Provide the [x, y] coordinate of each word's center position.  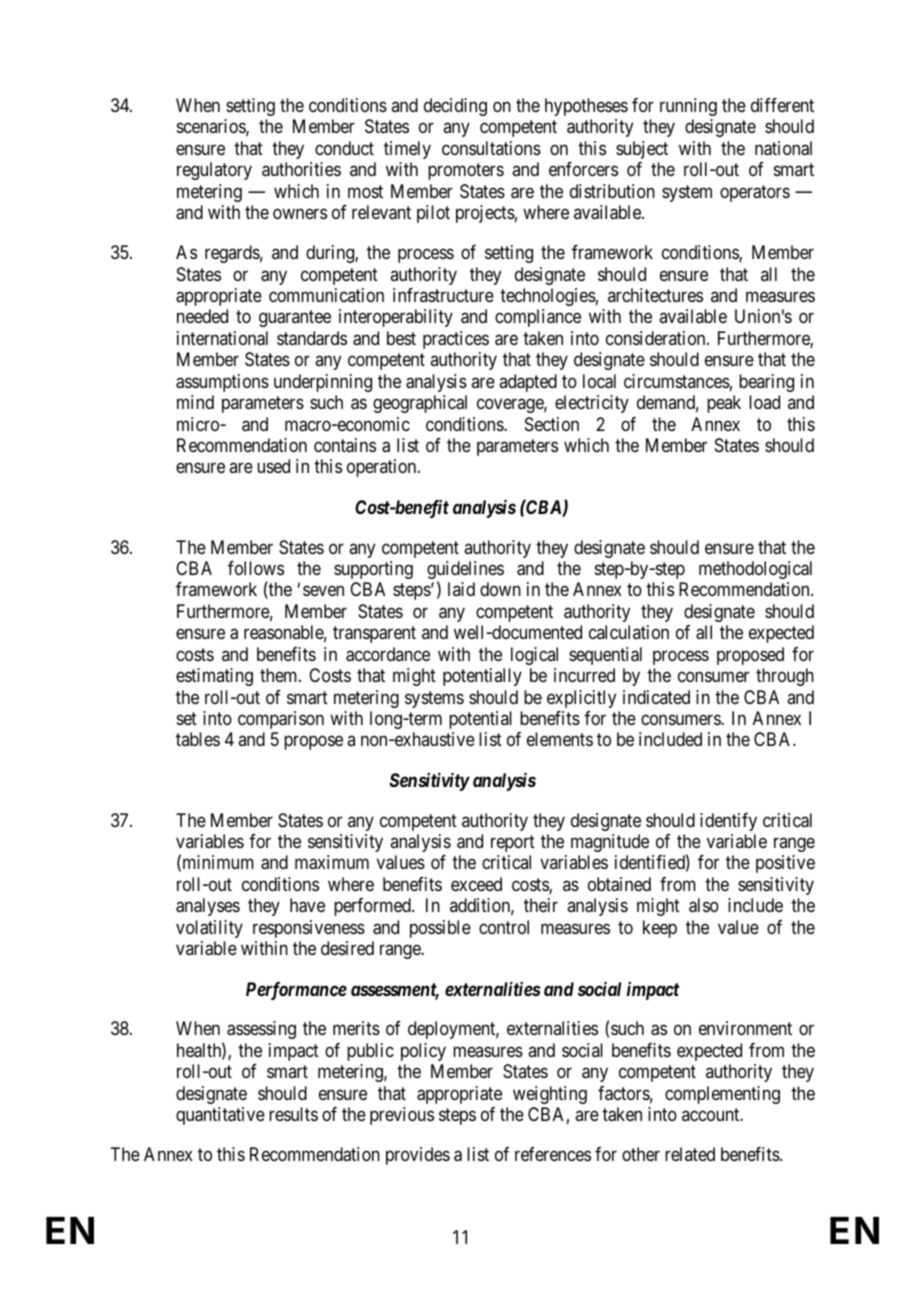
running [688, 107]
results [293, 1114]
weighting [550, 1095]
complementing [722, 1095]
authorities [301, 169]
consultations [491, 148]
